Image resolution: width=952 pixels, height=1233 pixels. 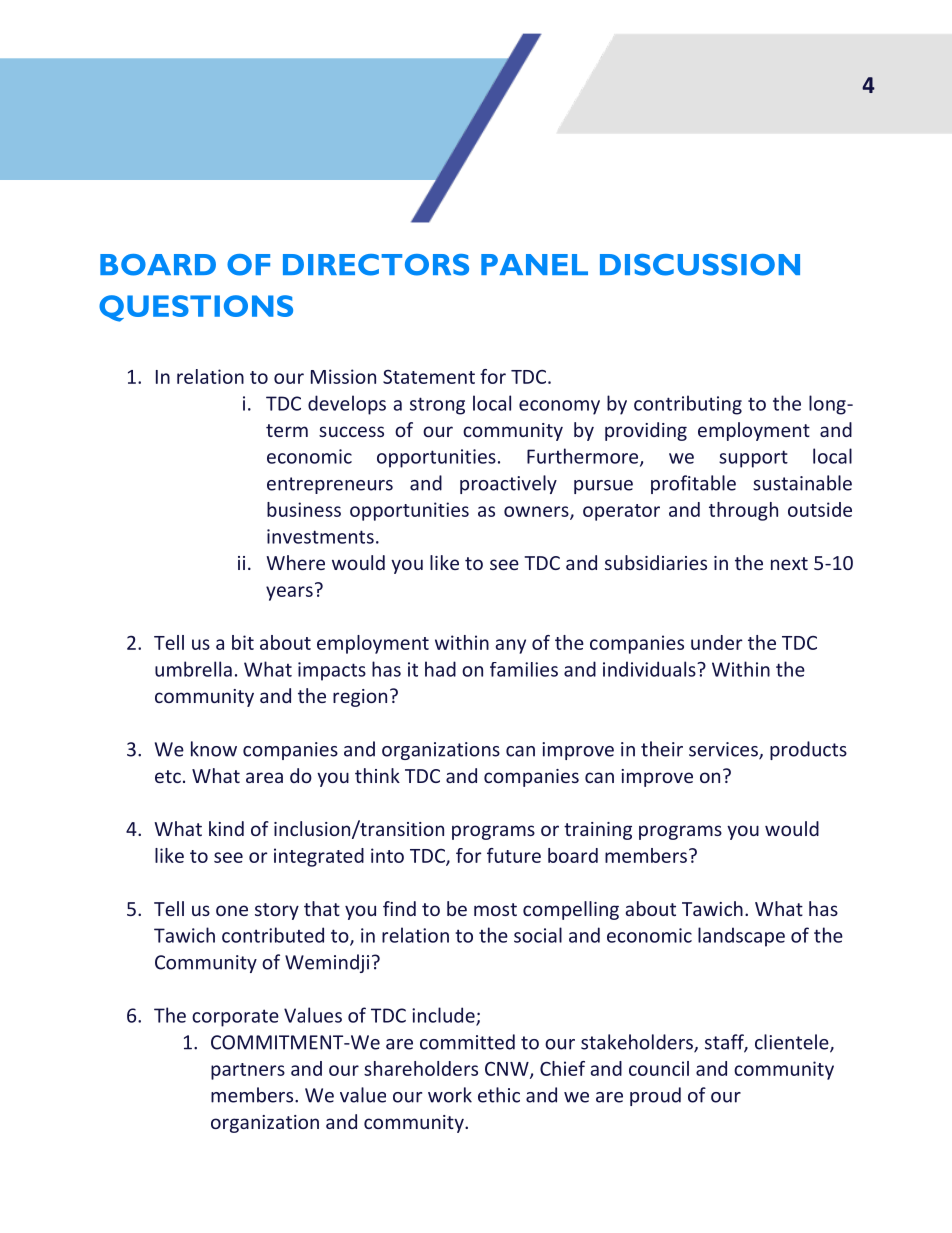 I want to click on QUESTIONS, so click(x=196, y=308).
